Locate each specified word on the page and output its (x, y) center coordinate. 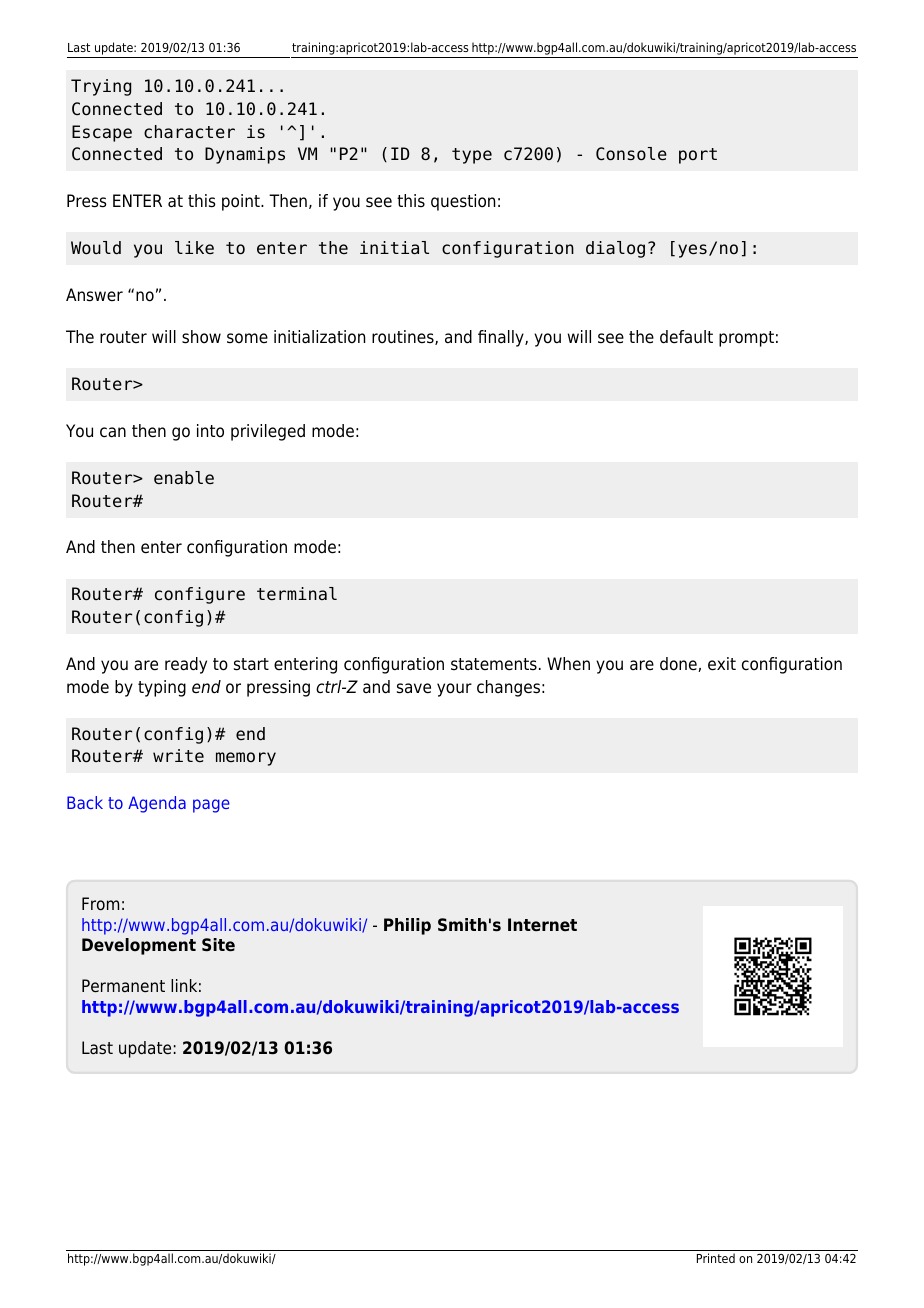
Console (631, 154)
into (210, 431)
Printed (716, 1258)
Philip (407, 926)
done (679, 664)
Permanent (123, 986)
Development (139, 946)
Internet (542, 924)
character (189, 132)
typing (162, 688)
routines (404, 337)
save (414, 688)
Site (218, 945)
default (686, 337)
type (472, 156)
